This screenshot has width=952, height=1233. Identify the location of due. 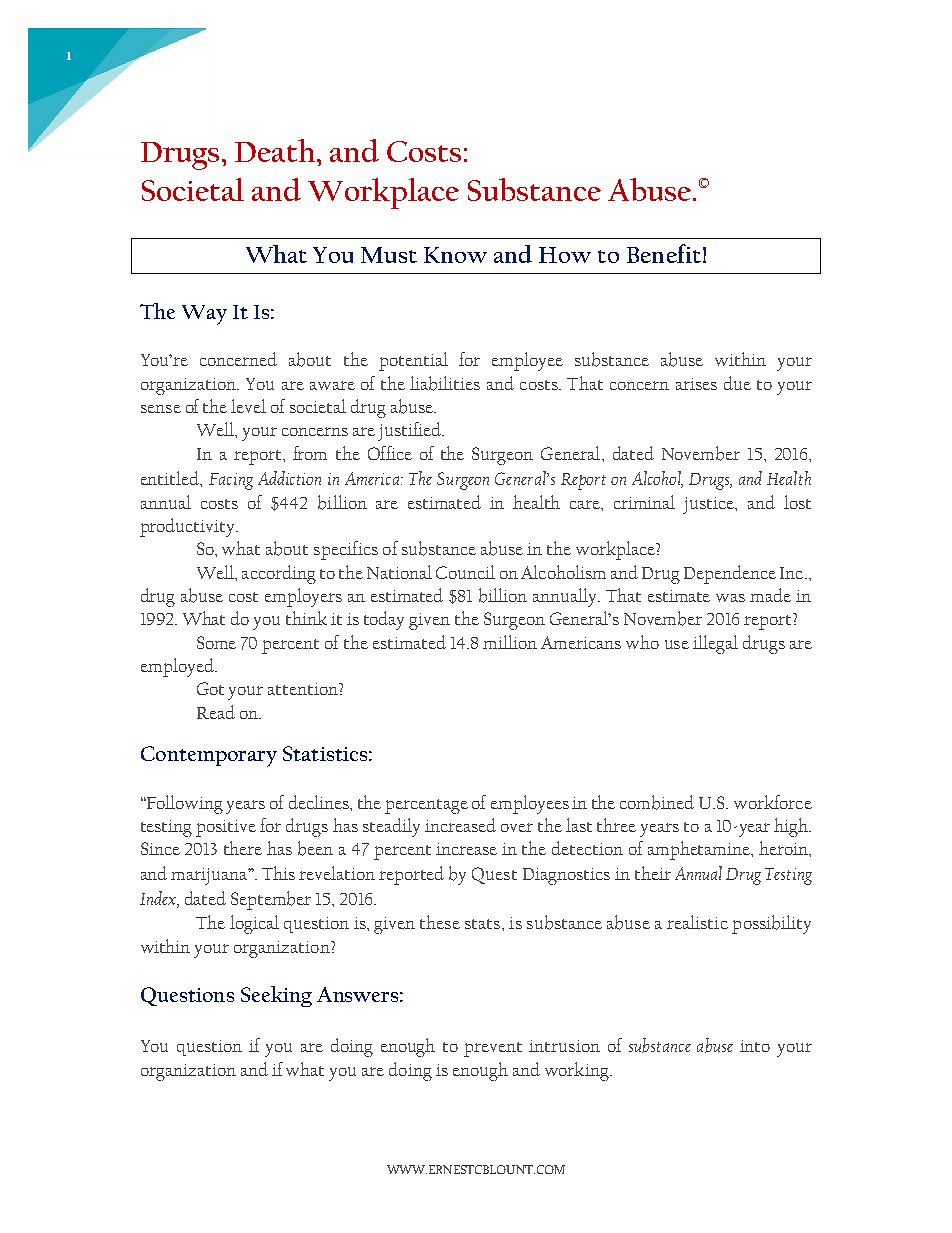
(737, 383).
